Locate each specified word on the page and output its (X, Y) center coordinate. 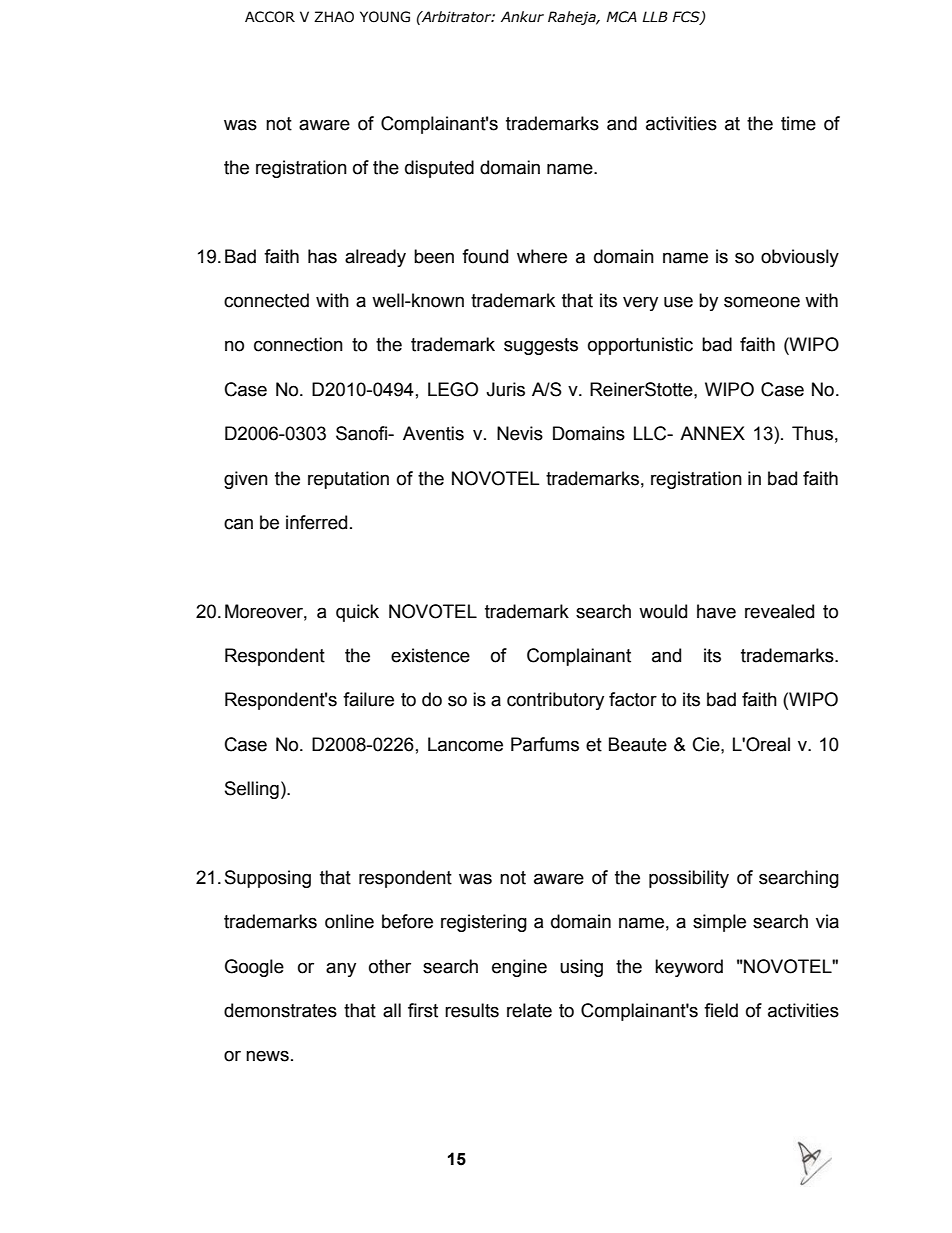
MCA (621, 17)
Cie (707, 744)
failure (368, 699)
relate (529, 1010)
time (798, 123)
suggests (541, 346)
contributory (555, 701)
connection (298, 344)
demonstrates (280, 1010)
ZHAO (334, 17)
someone (762, 302)
